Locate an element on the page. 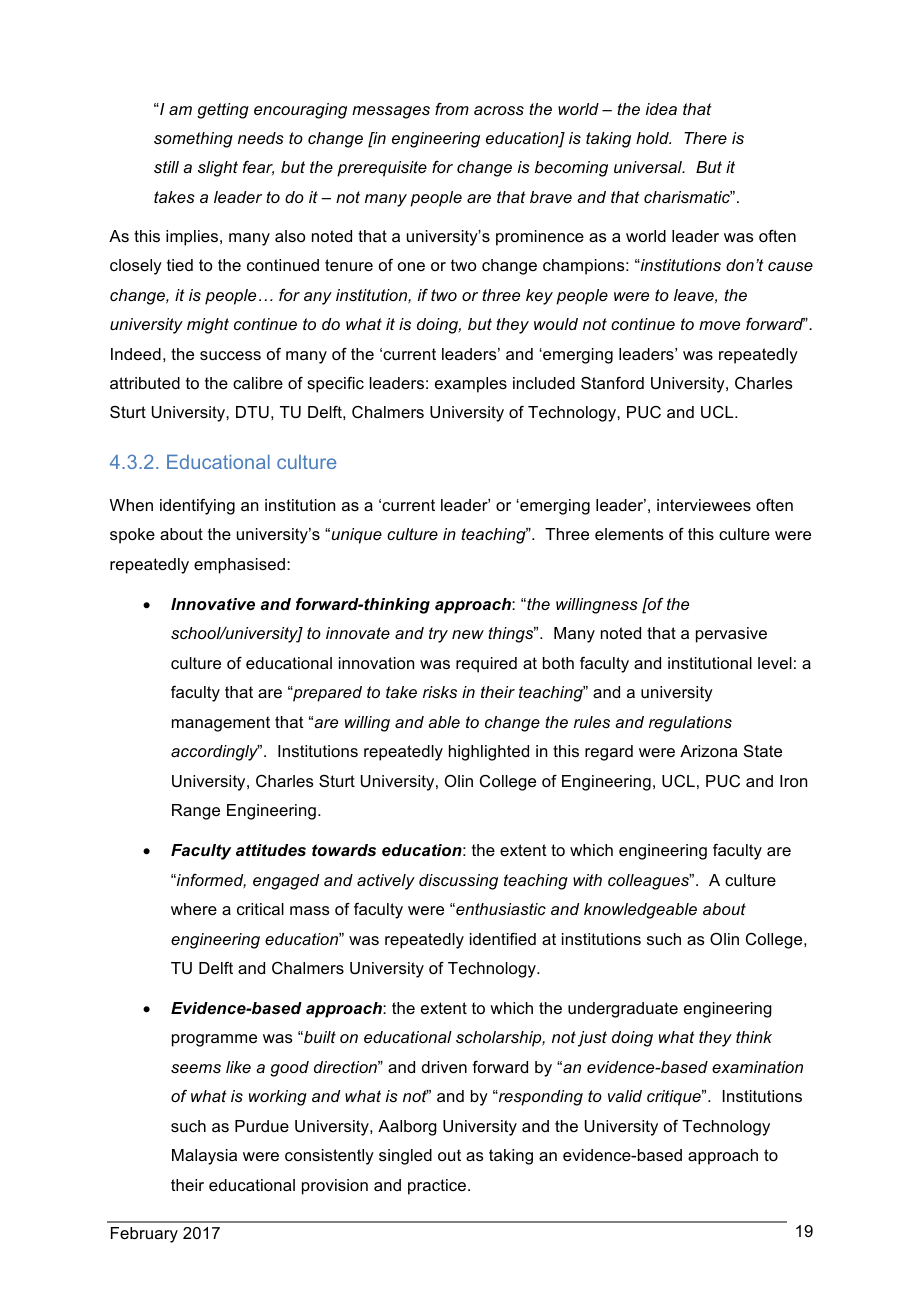  management is located at coordinates (221, 724).
